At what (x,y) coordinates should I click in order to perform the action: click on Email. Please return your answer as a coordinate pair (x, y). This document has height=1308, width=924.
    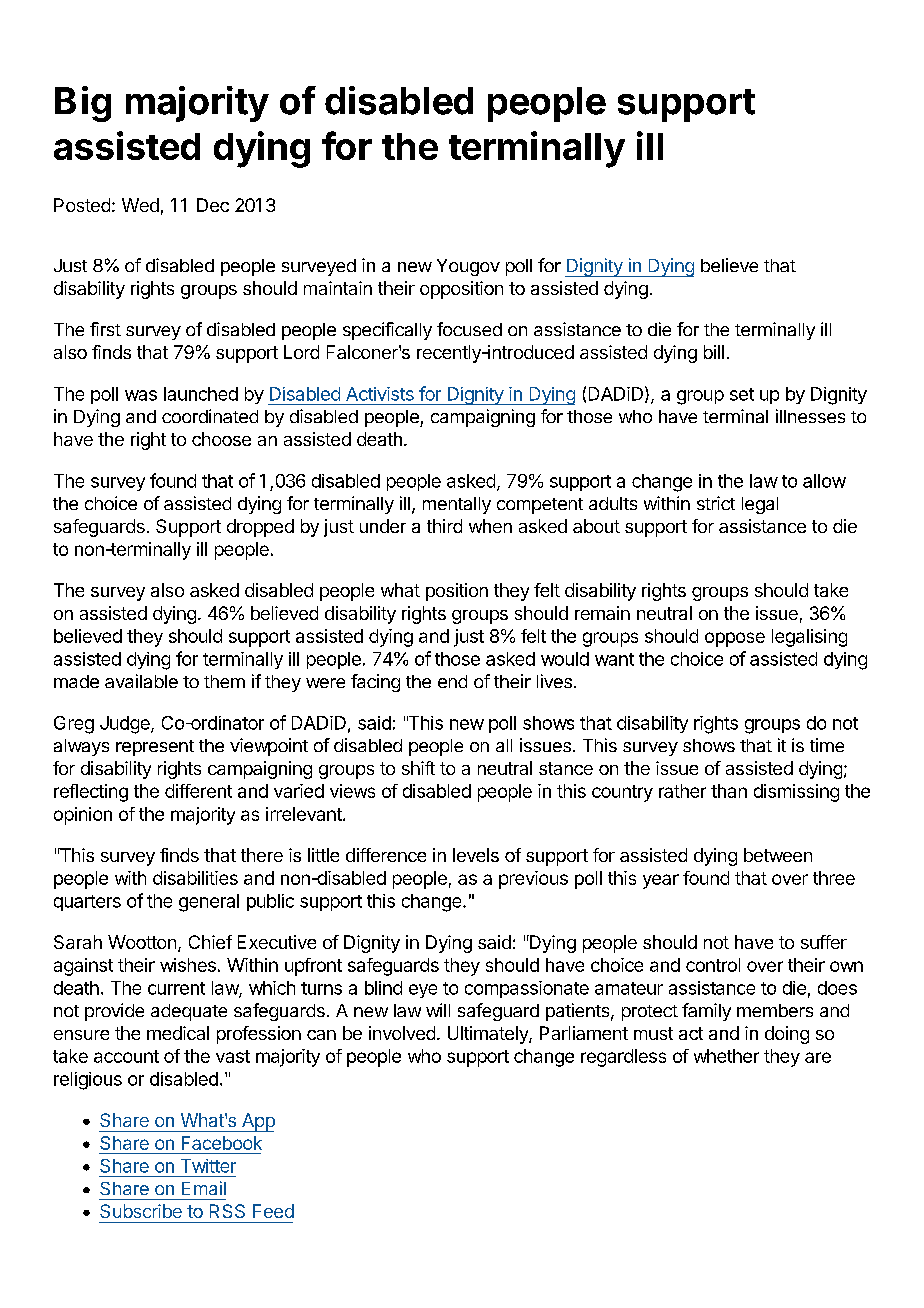
    Looking at the image, I should click on (204, 1188).
